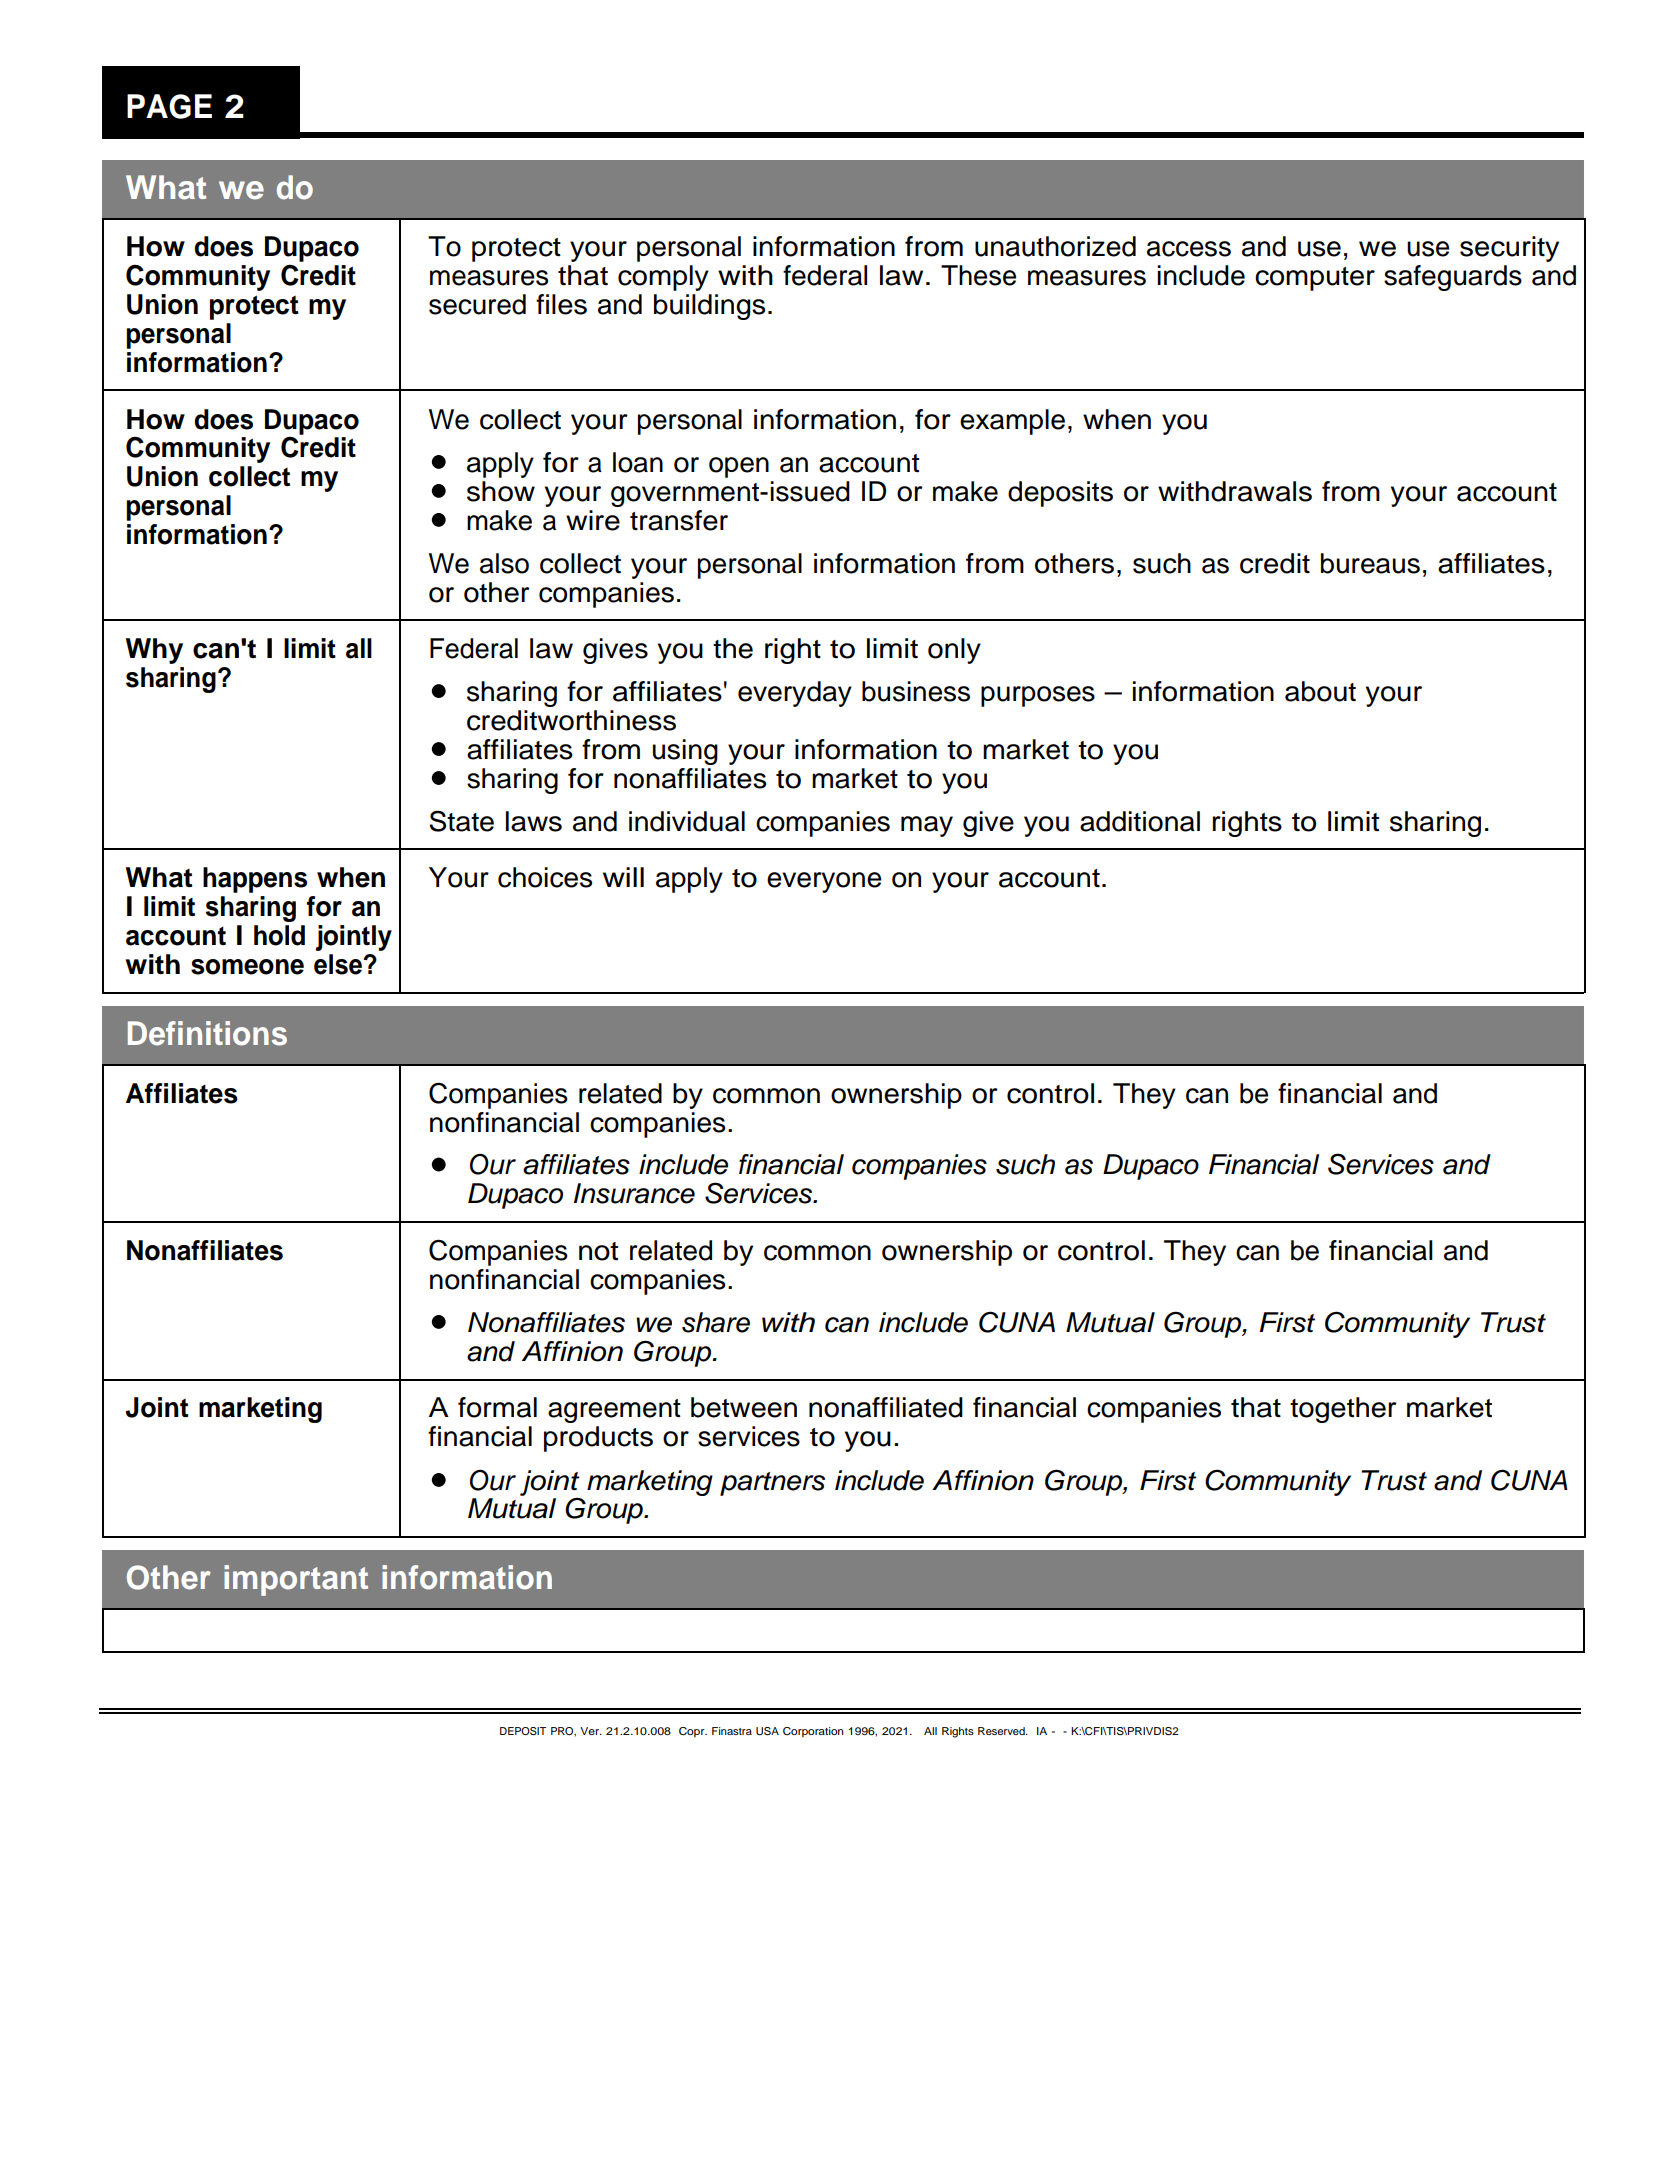 The height and width of the screenshot is (2173, 1679). What do you see at coordinates (154, 651) in the screenshot?
I see `Why` at bounding box center [154, 651].
